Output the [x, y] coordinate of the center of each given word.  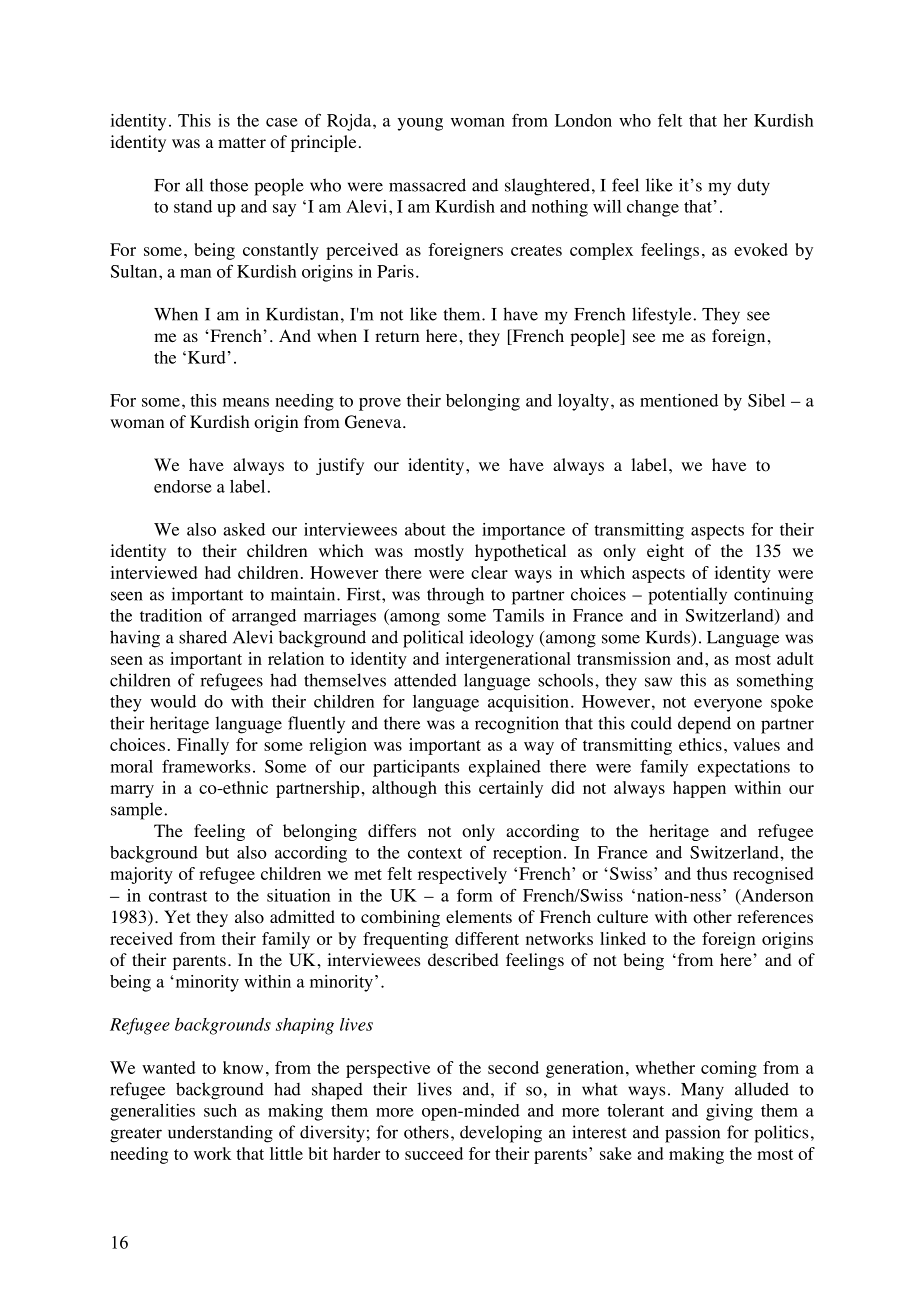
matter [242, 142]
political [433, 639]
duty [753, 187]
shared [203, 637]
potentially [687, 596]
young [420, 124]
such [220, 1110]
